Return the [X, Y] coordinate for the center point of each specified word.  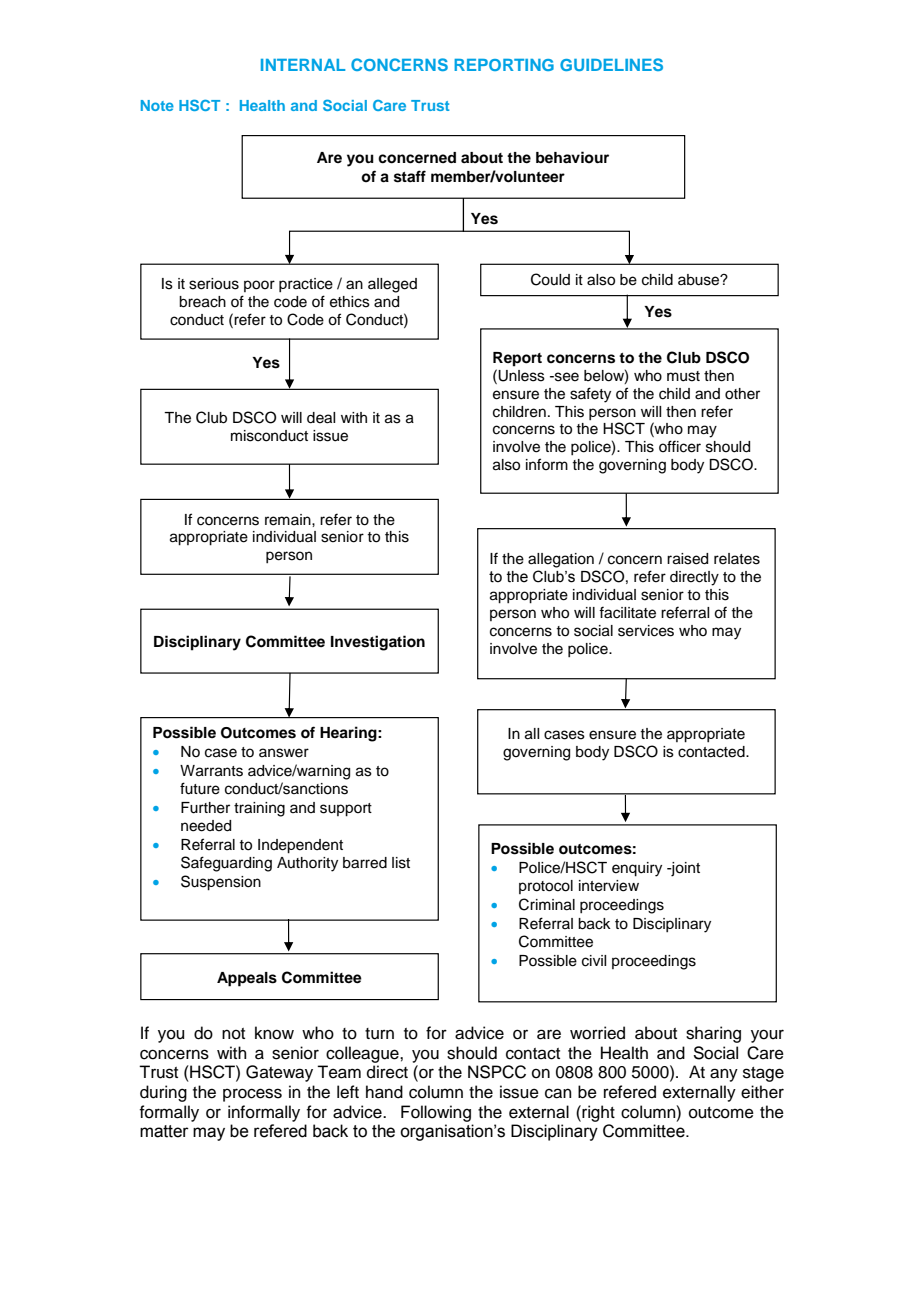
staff [410, 176]
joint [684, 869]
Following [436, 1113]
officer [680, 446]
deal [321, 418]
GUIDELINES [611, 64]
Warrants [211, 771]
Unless [521, 376]
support [346, 810]
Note [157, 105]
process [252, 1095]
